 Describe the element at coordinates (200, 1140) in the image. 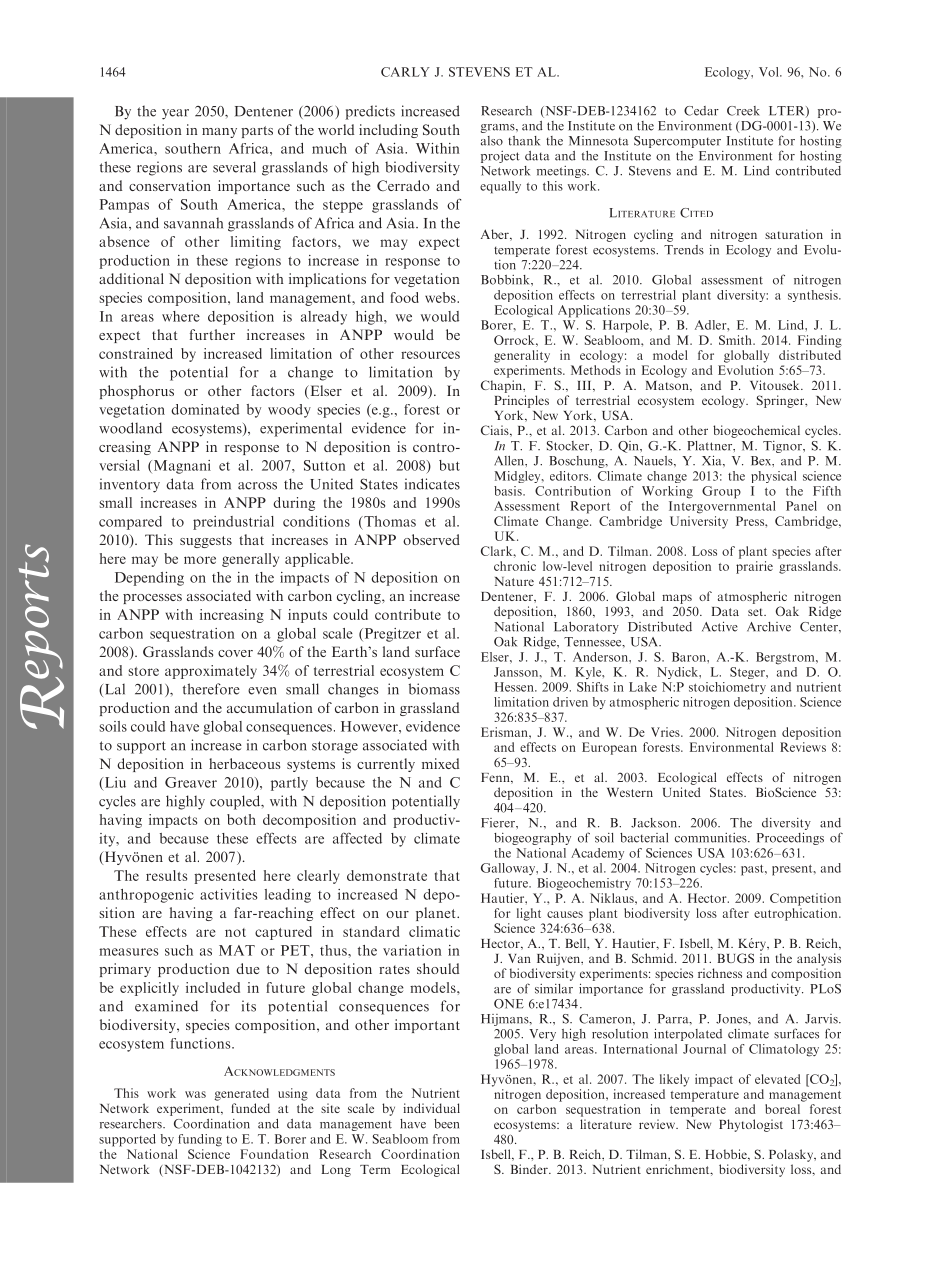

I see `funding` at that location.
